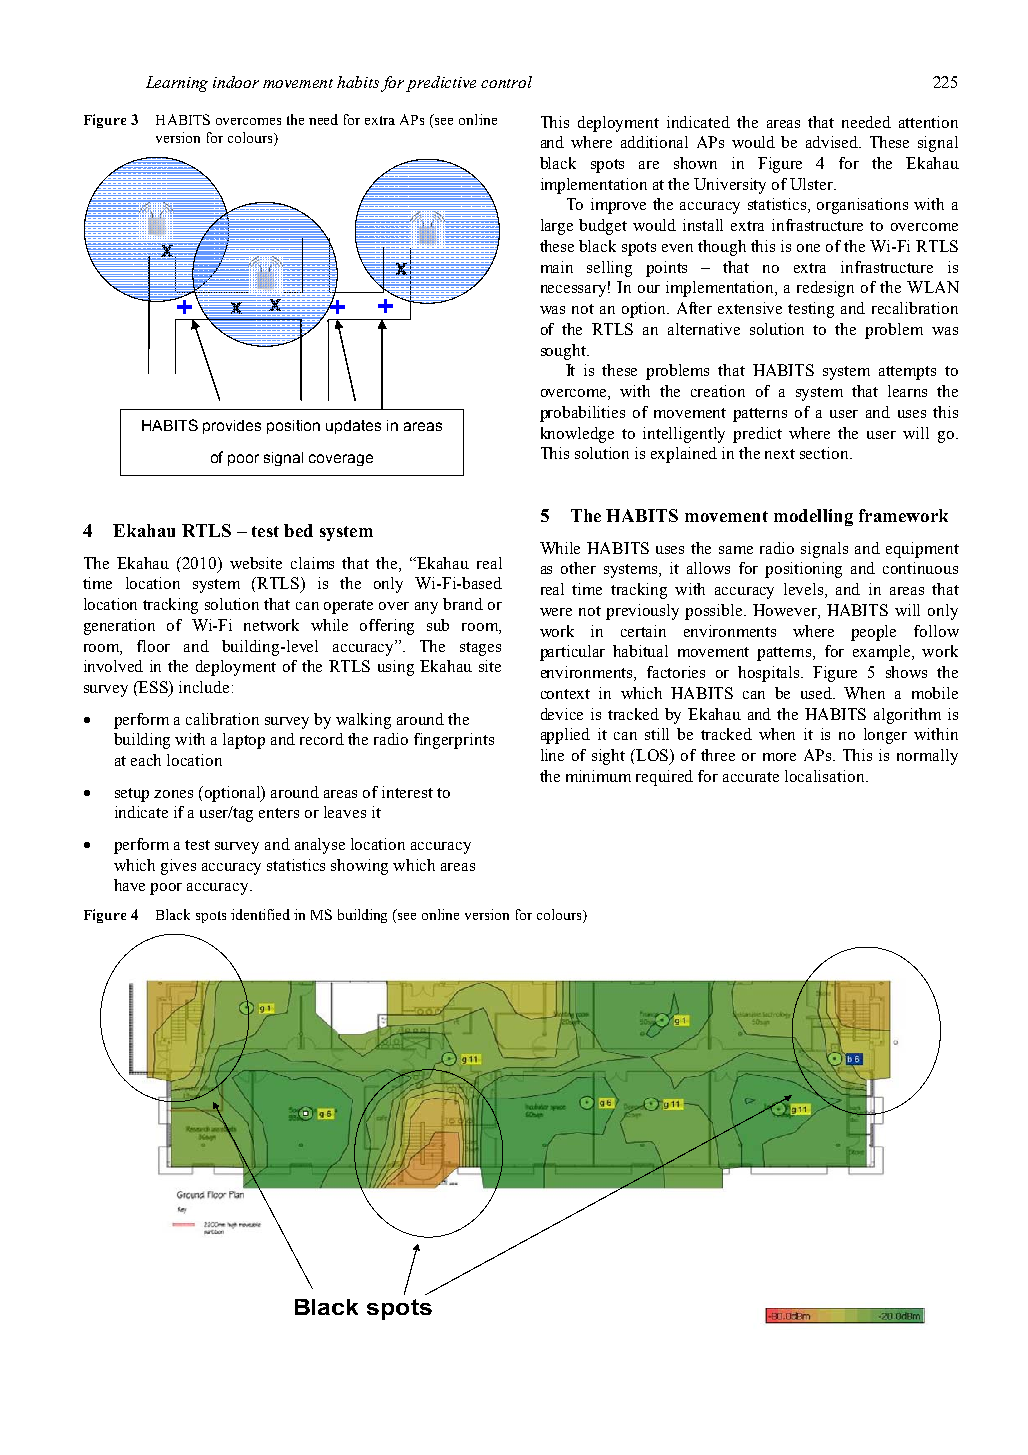  I want to click on control, so click(506, 82).
